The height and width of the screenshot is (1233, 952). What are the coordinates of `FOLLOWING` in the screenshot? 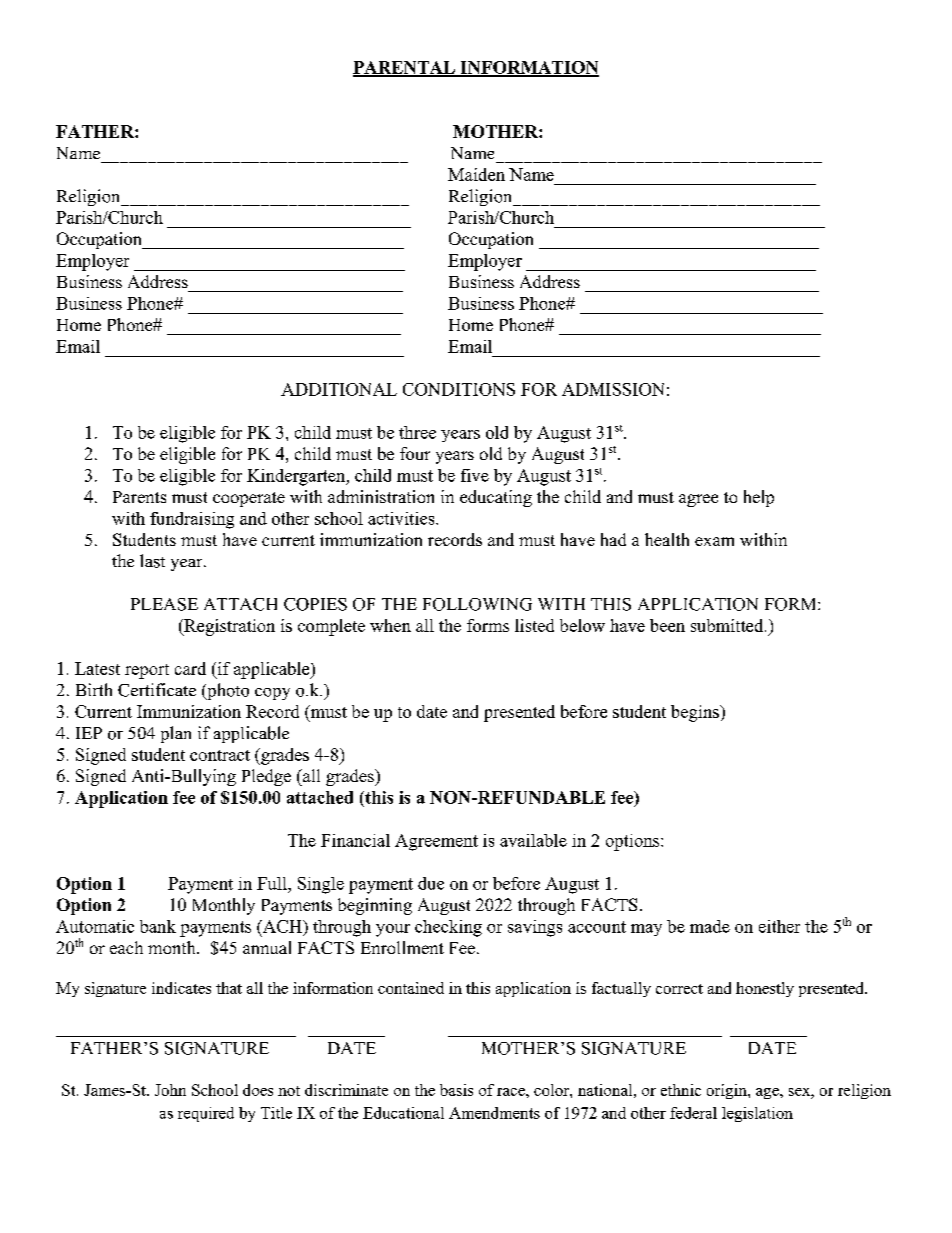 It's located at (477, 604).
